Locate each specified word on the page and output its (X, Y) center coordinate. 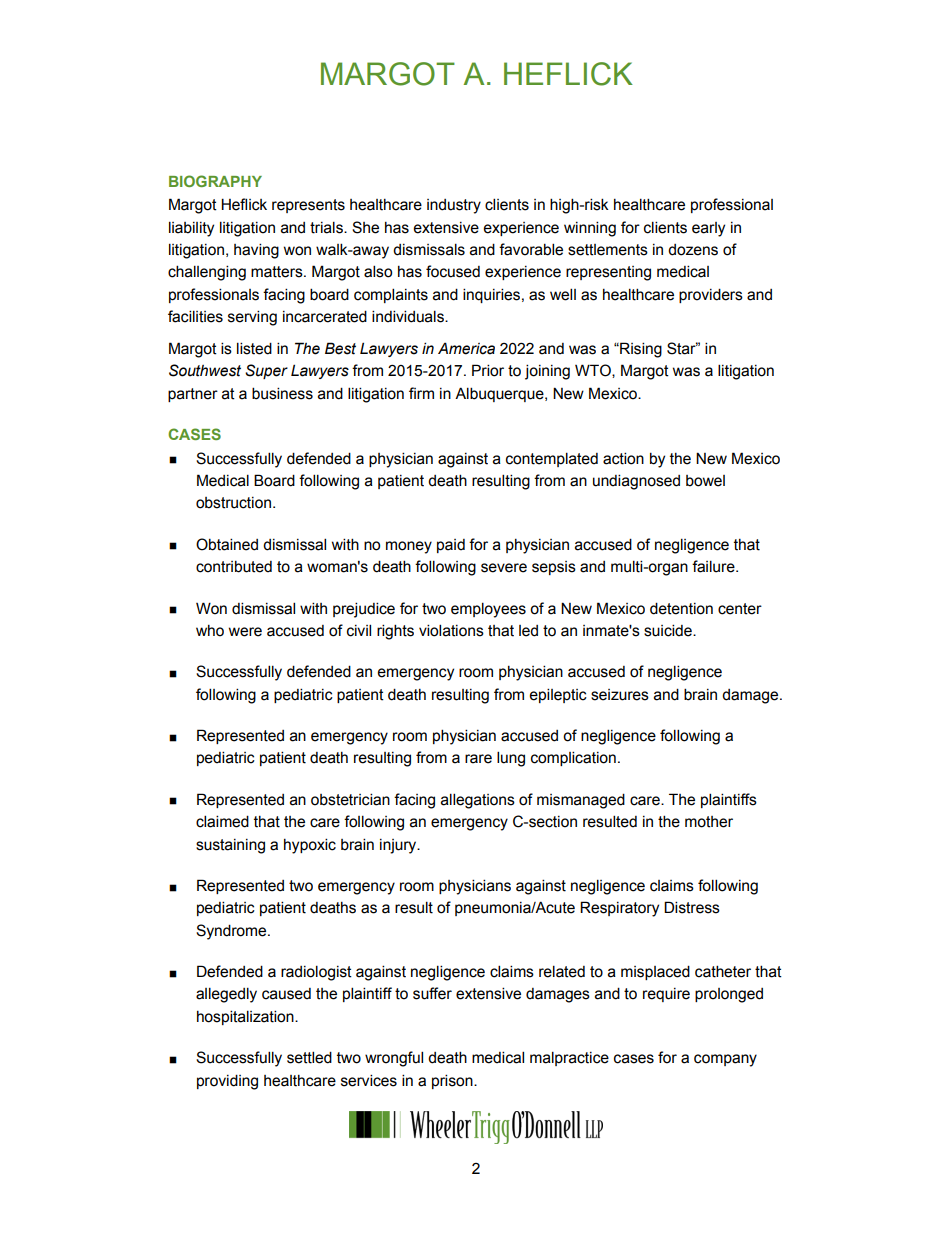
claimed (222, 821)
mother (709, 822)
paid (451, 546)
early (708, 229)
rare (478, 759)
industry (454, 206)
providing (227, 1082)
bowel (705, 481)
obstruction (233, 503)
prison (453, 1081)
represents (308, 206)
